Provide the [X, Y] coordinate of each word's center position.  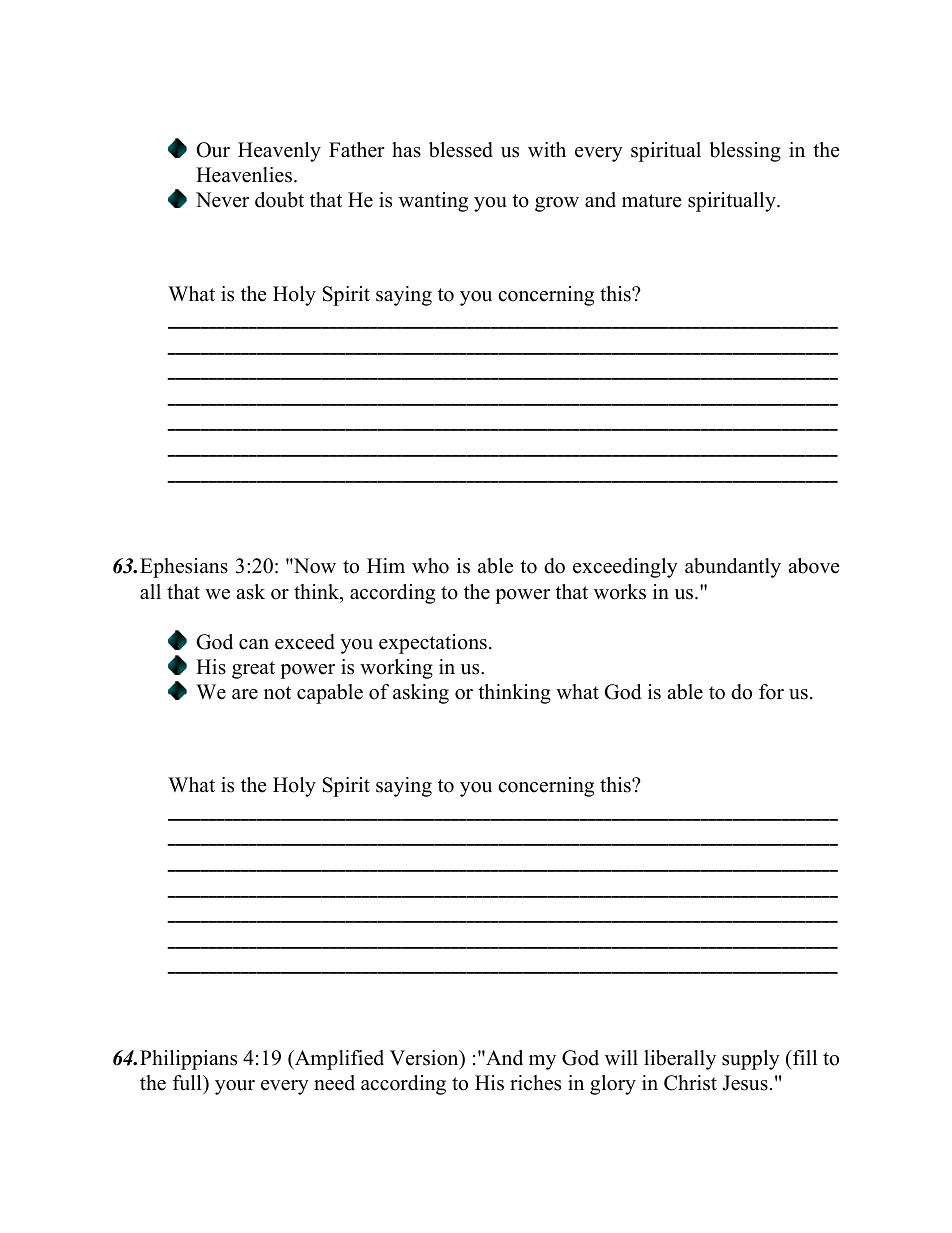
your [235, 1087]
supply [751, 1060]
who [430, 566]
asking [421, 694]
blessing [745, 152]
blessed [461, 150]
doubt [279, 200]
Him [386, 565]
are [245, 694]
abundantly [733, 568]
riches [535, 1083]
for [771, 692]
